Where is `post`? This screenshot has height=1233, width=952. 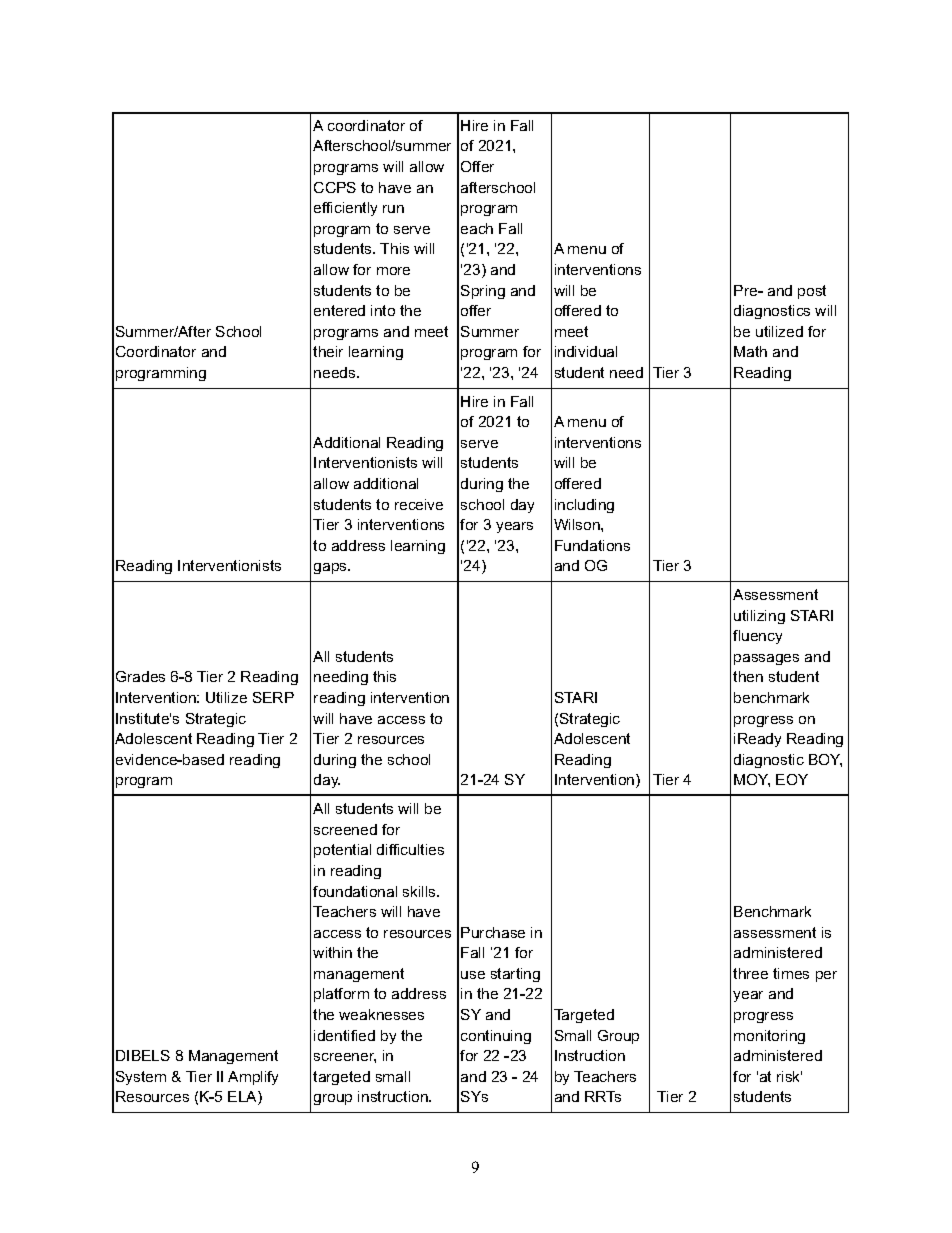
post is located at coordinates (812, 292).
